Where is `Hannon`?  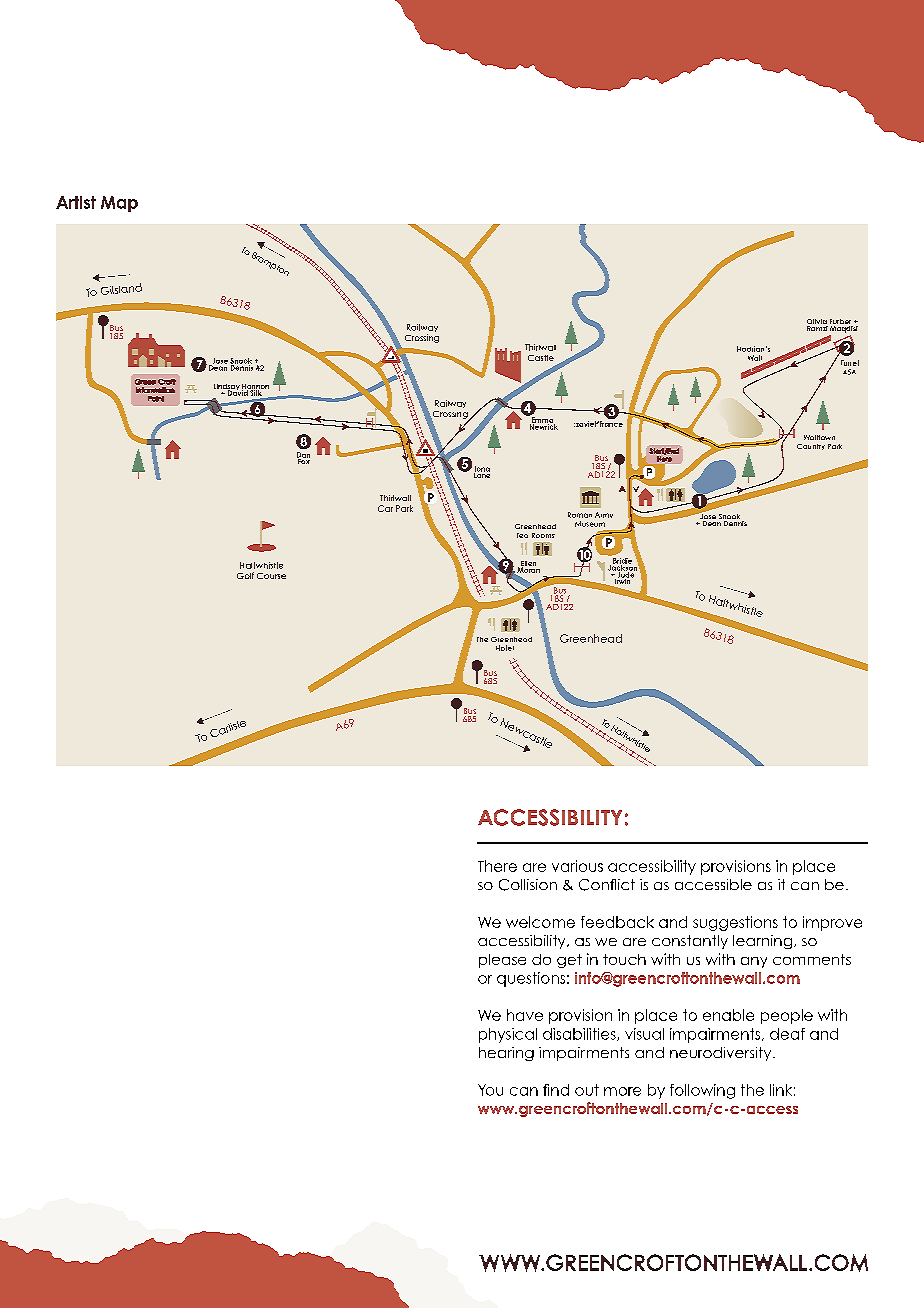 Hannon is located at coordinates (255, 387).
